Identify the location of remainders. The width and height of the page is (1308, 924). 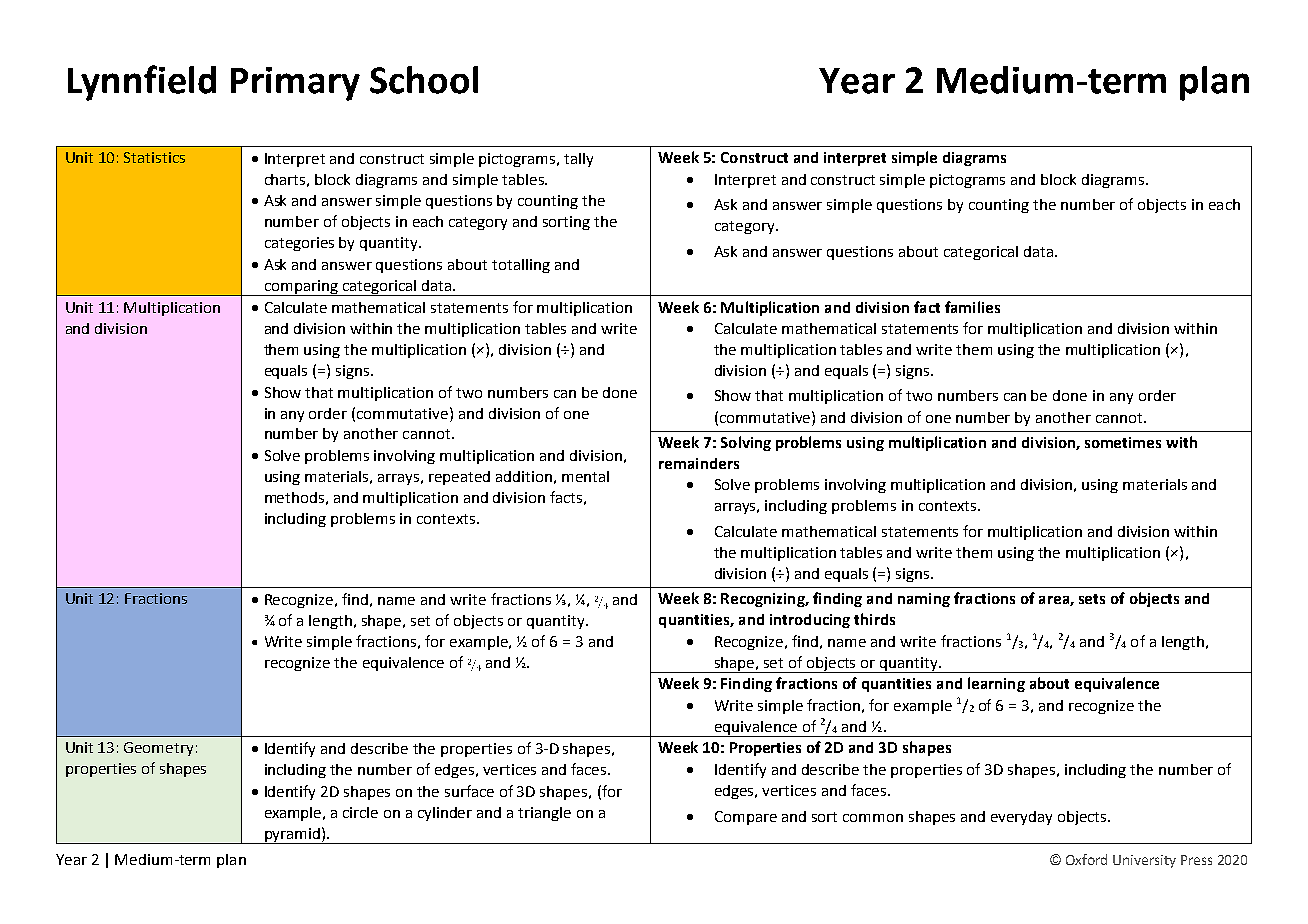
(699, 463).
